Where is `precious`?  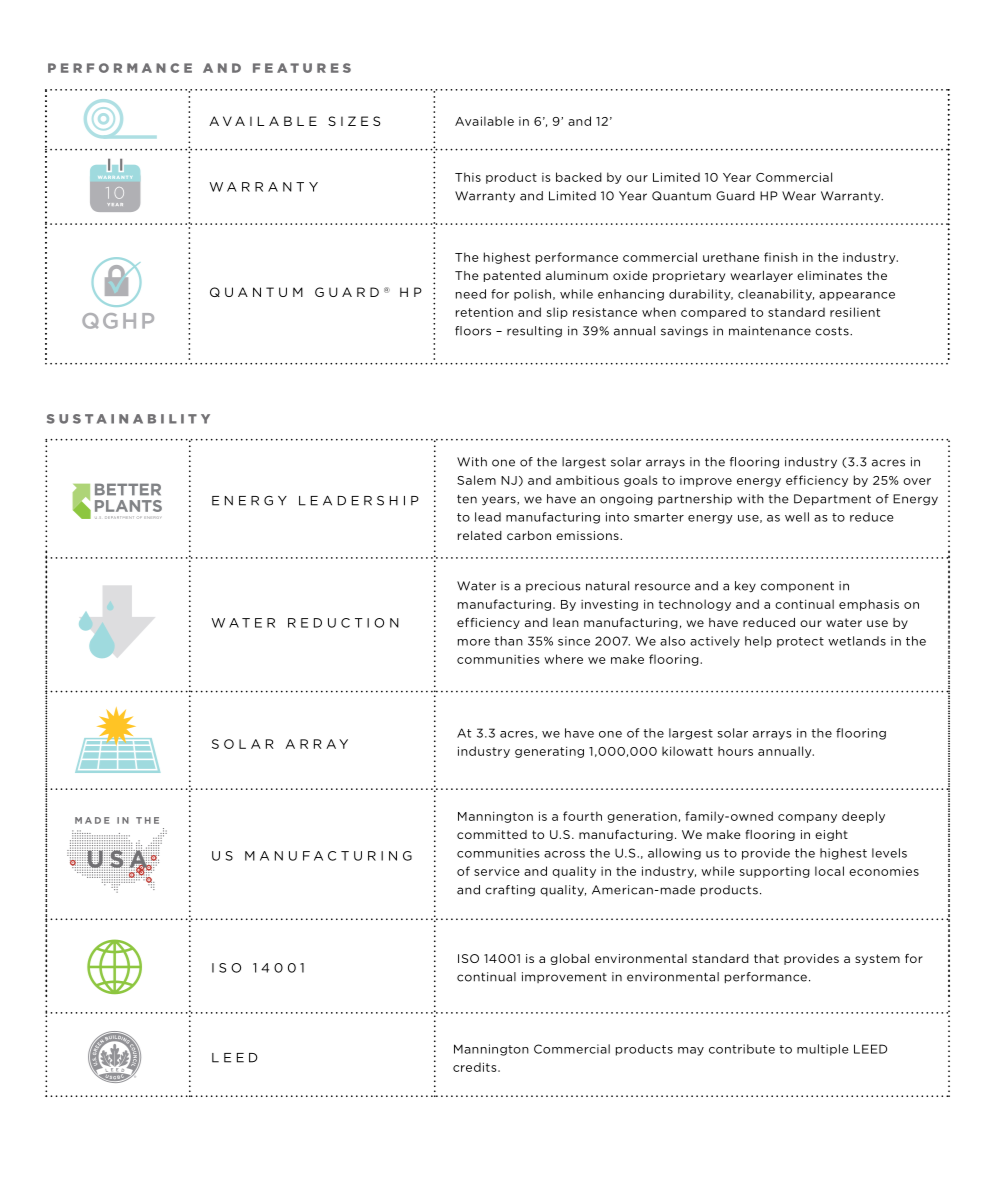
precious is located at coordinates (553, 586).
